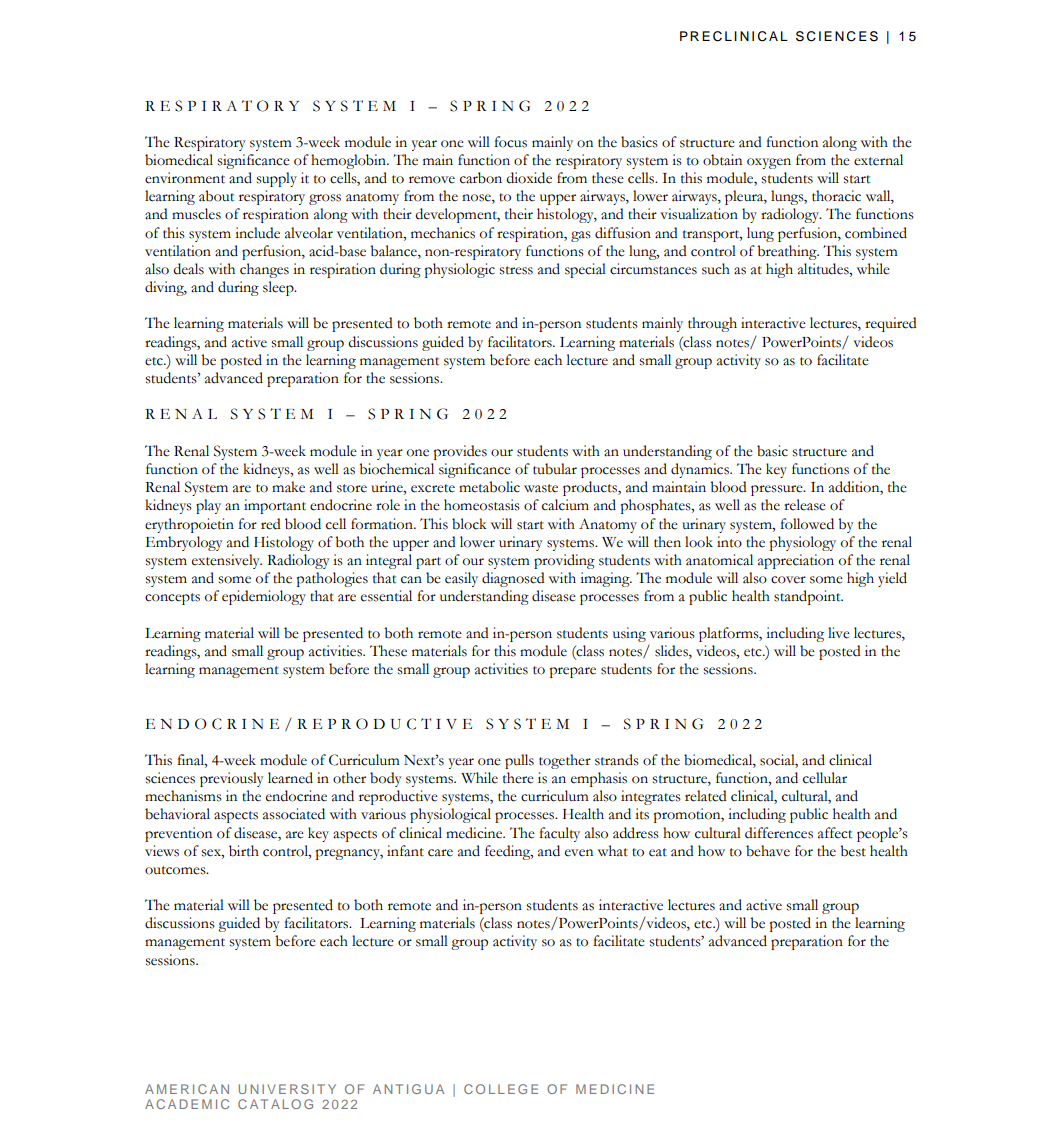 The image size is (1064, 1141). Describe the element at coordinates (287, 1089) in the page. I see `UNIVERSITY` at that location.
